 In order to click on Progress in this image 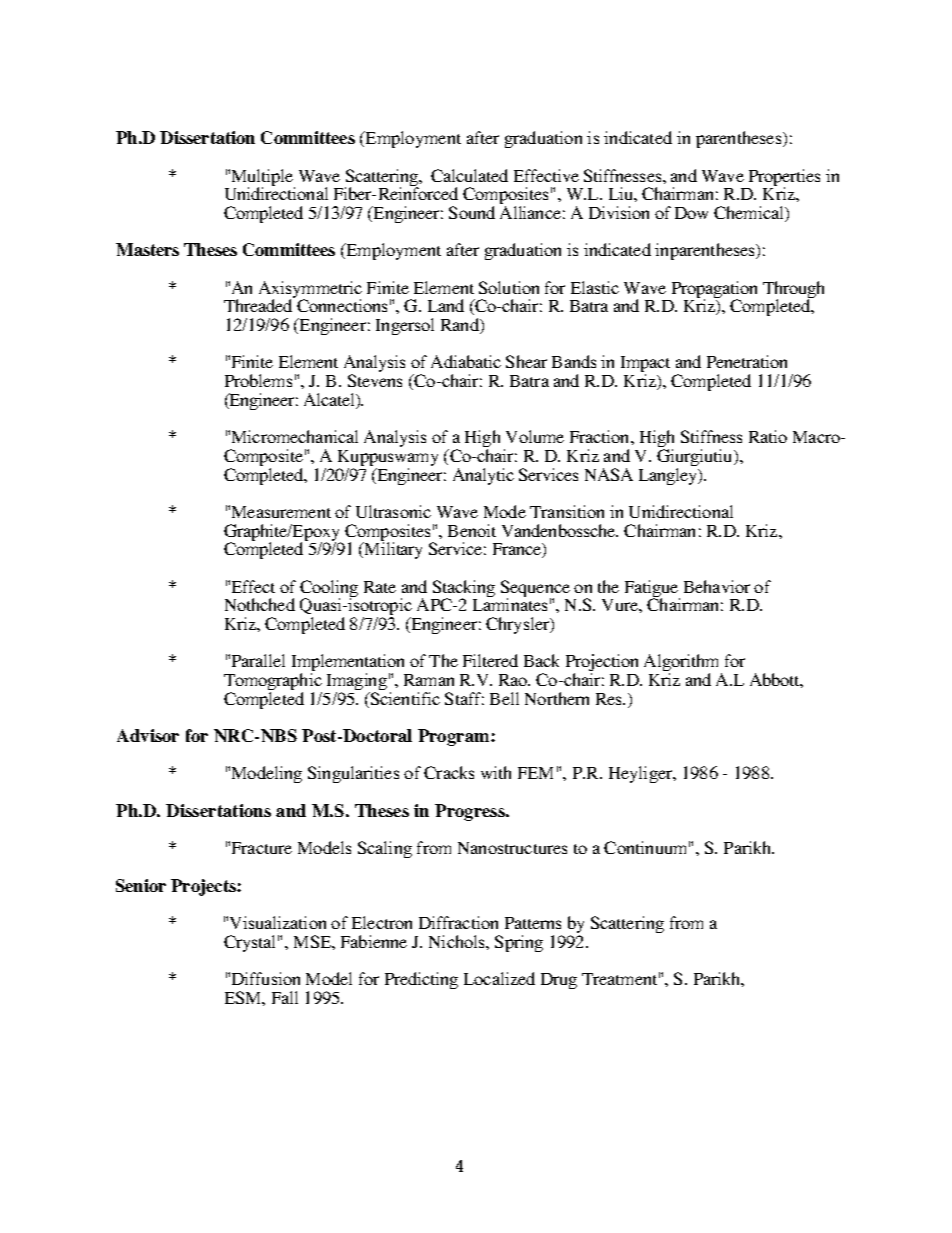, I will do `click(471, 812)`.
